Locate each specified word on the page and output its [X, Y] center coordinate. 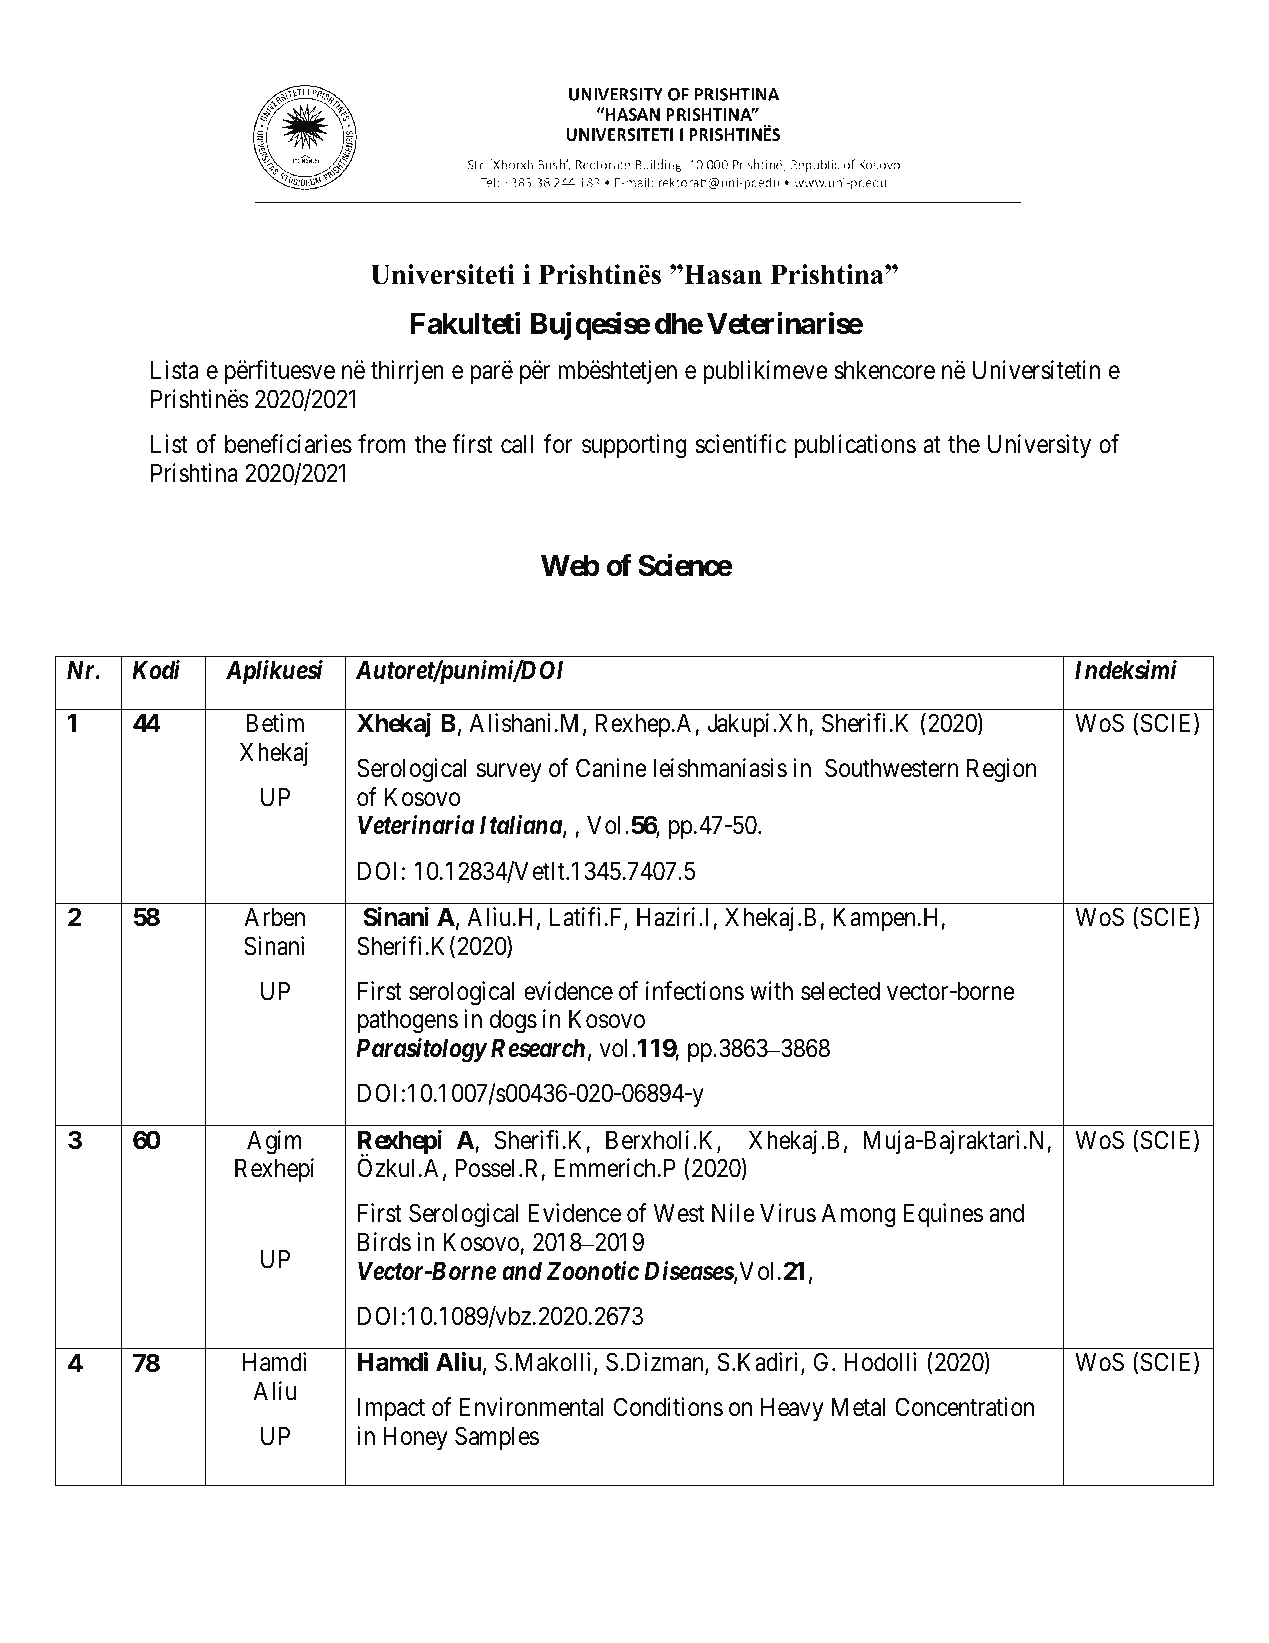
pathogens [408, 1022]
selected [840, 991]
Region [1001, 770]
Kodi [156, 670]
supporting [634, 446]
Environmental [531, 1407]
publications [855, 446]
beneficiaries [288, 444]
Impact [391, 1409]
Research [538, 1048]
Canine [611, 768]
